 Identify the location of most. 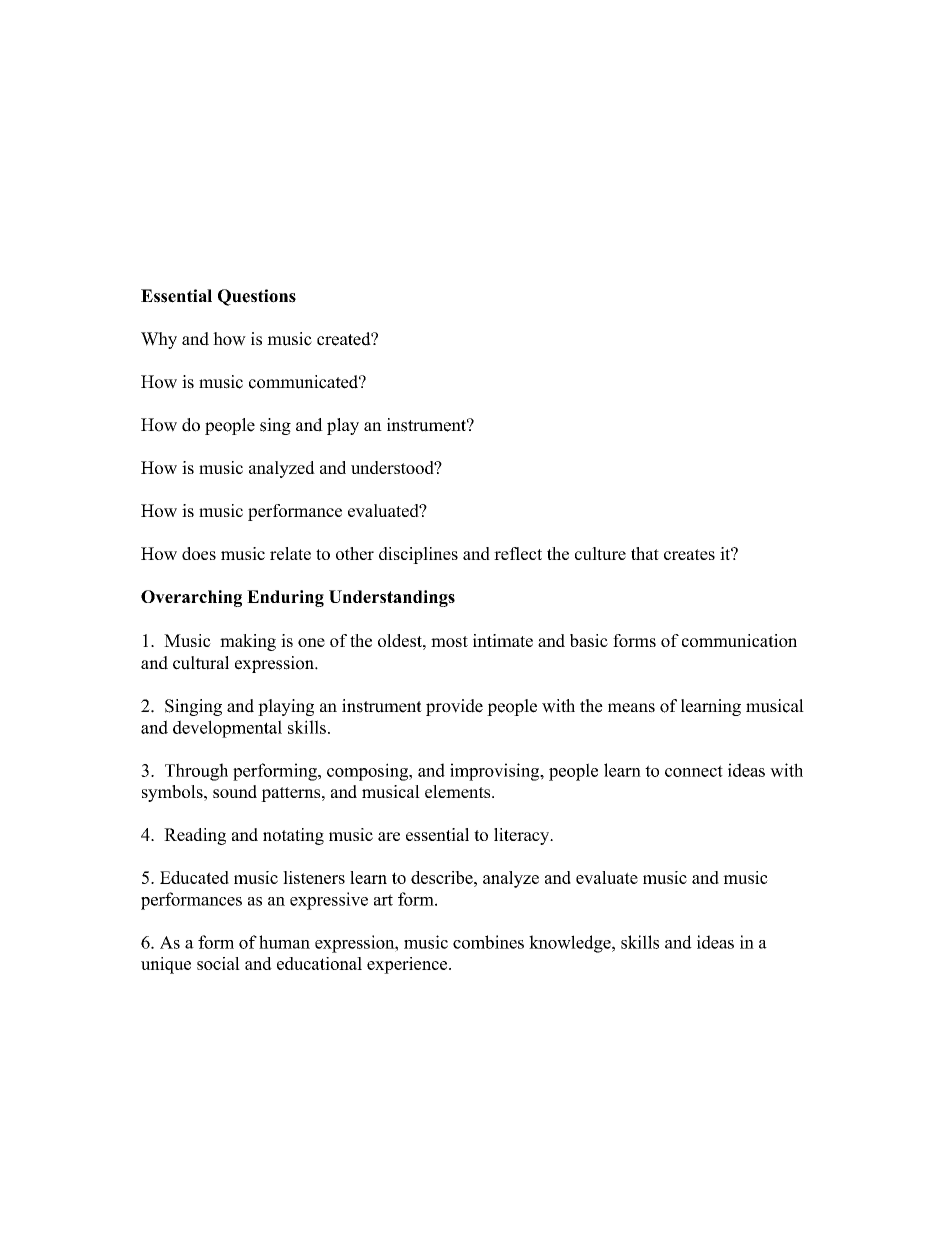
(449, 641).
